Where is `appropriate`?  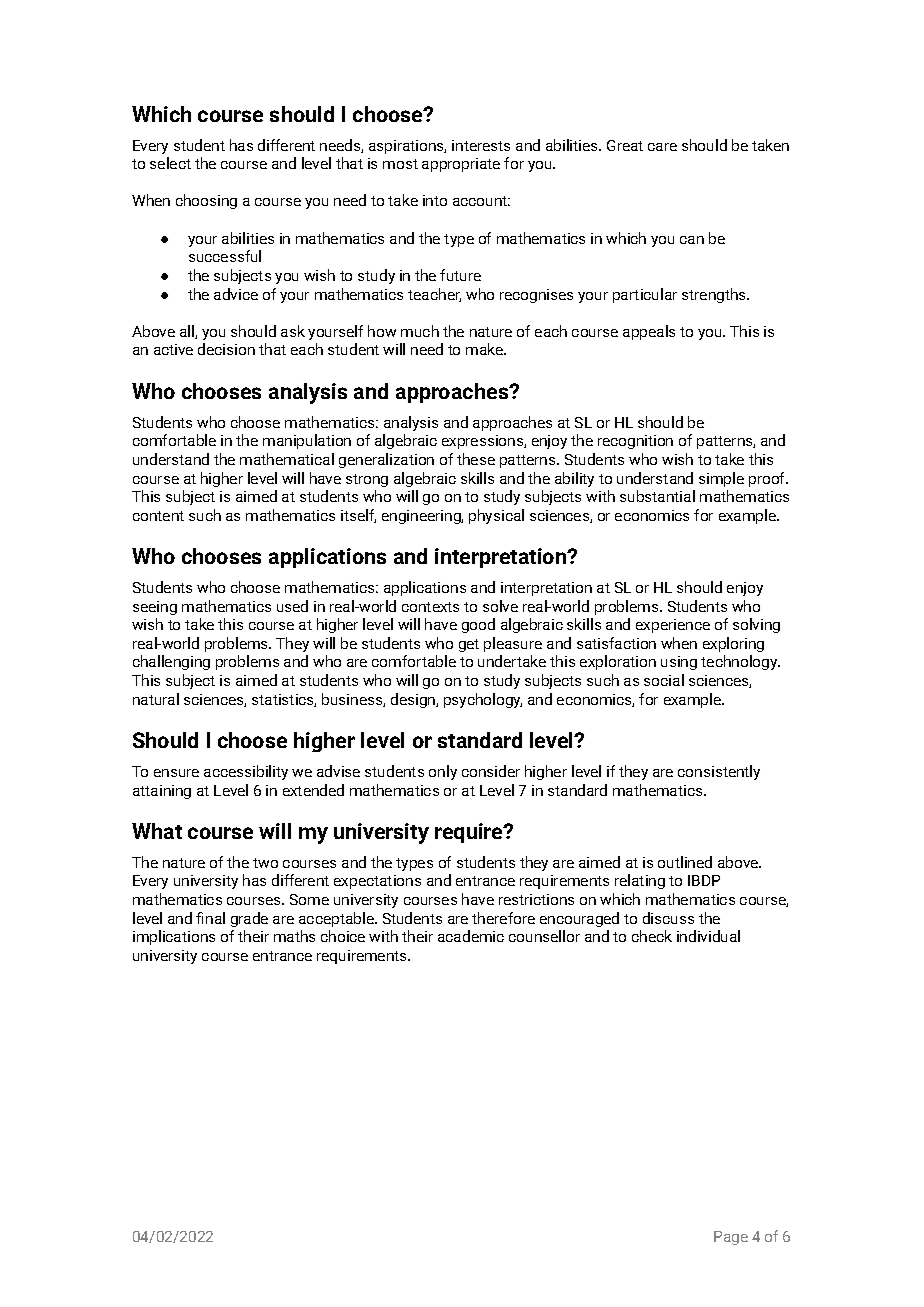 appropriate is located at coordinates (461, 165).
